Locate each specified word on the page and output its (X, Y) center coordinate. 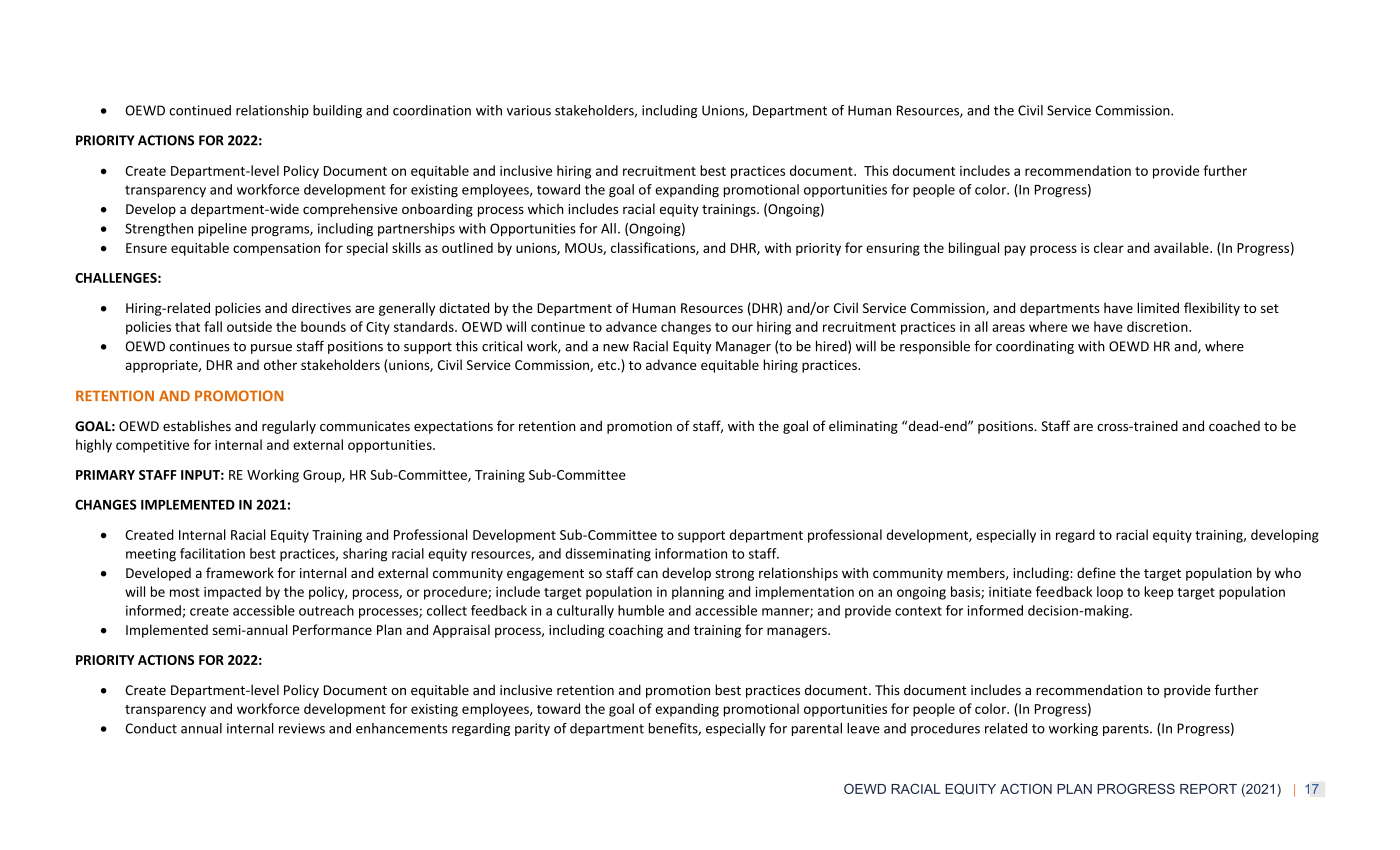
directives (321, 307)
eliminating (863, 427)
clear (1109, 247)
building (337, 111)
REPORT (1208, 789)
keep (1158, 593)
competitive (152, 446)
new (616, 348)
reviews (302, 728)
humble (641, 610)
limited (1158, 307)
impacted (232, 593)
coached (1234, 425)
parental (817, 729)
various (529, 110)
